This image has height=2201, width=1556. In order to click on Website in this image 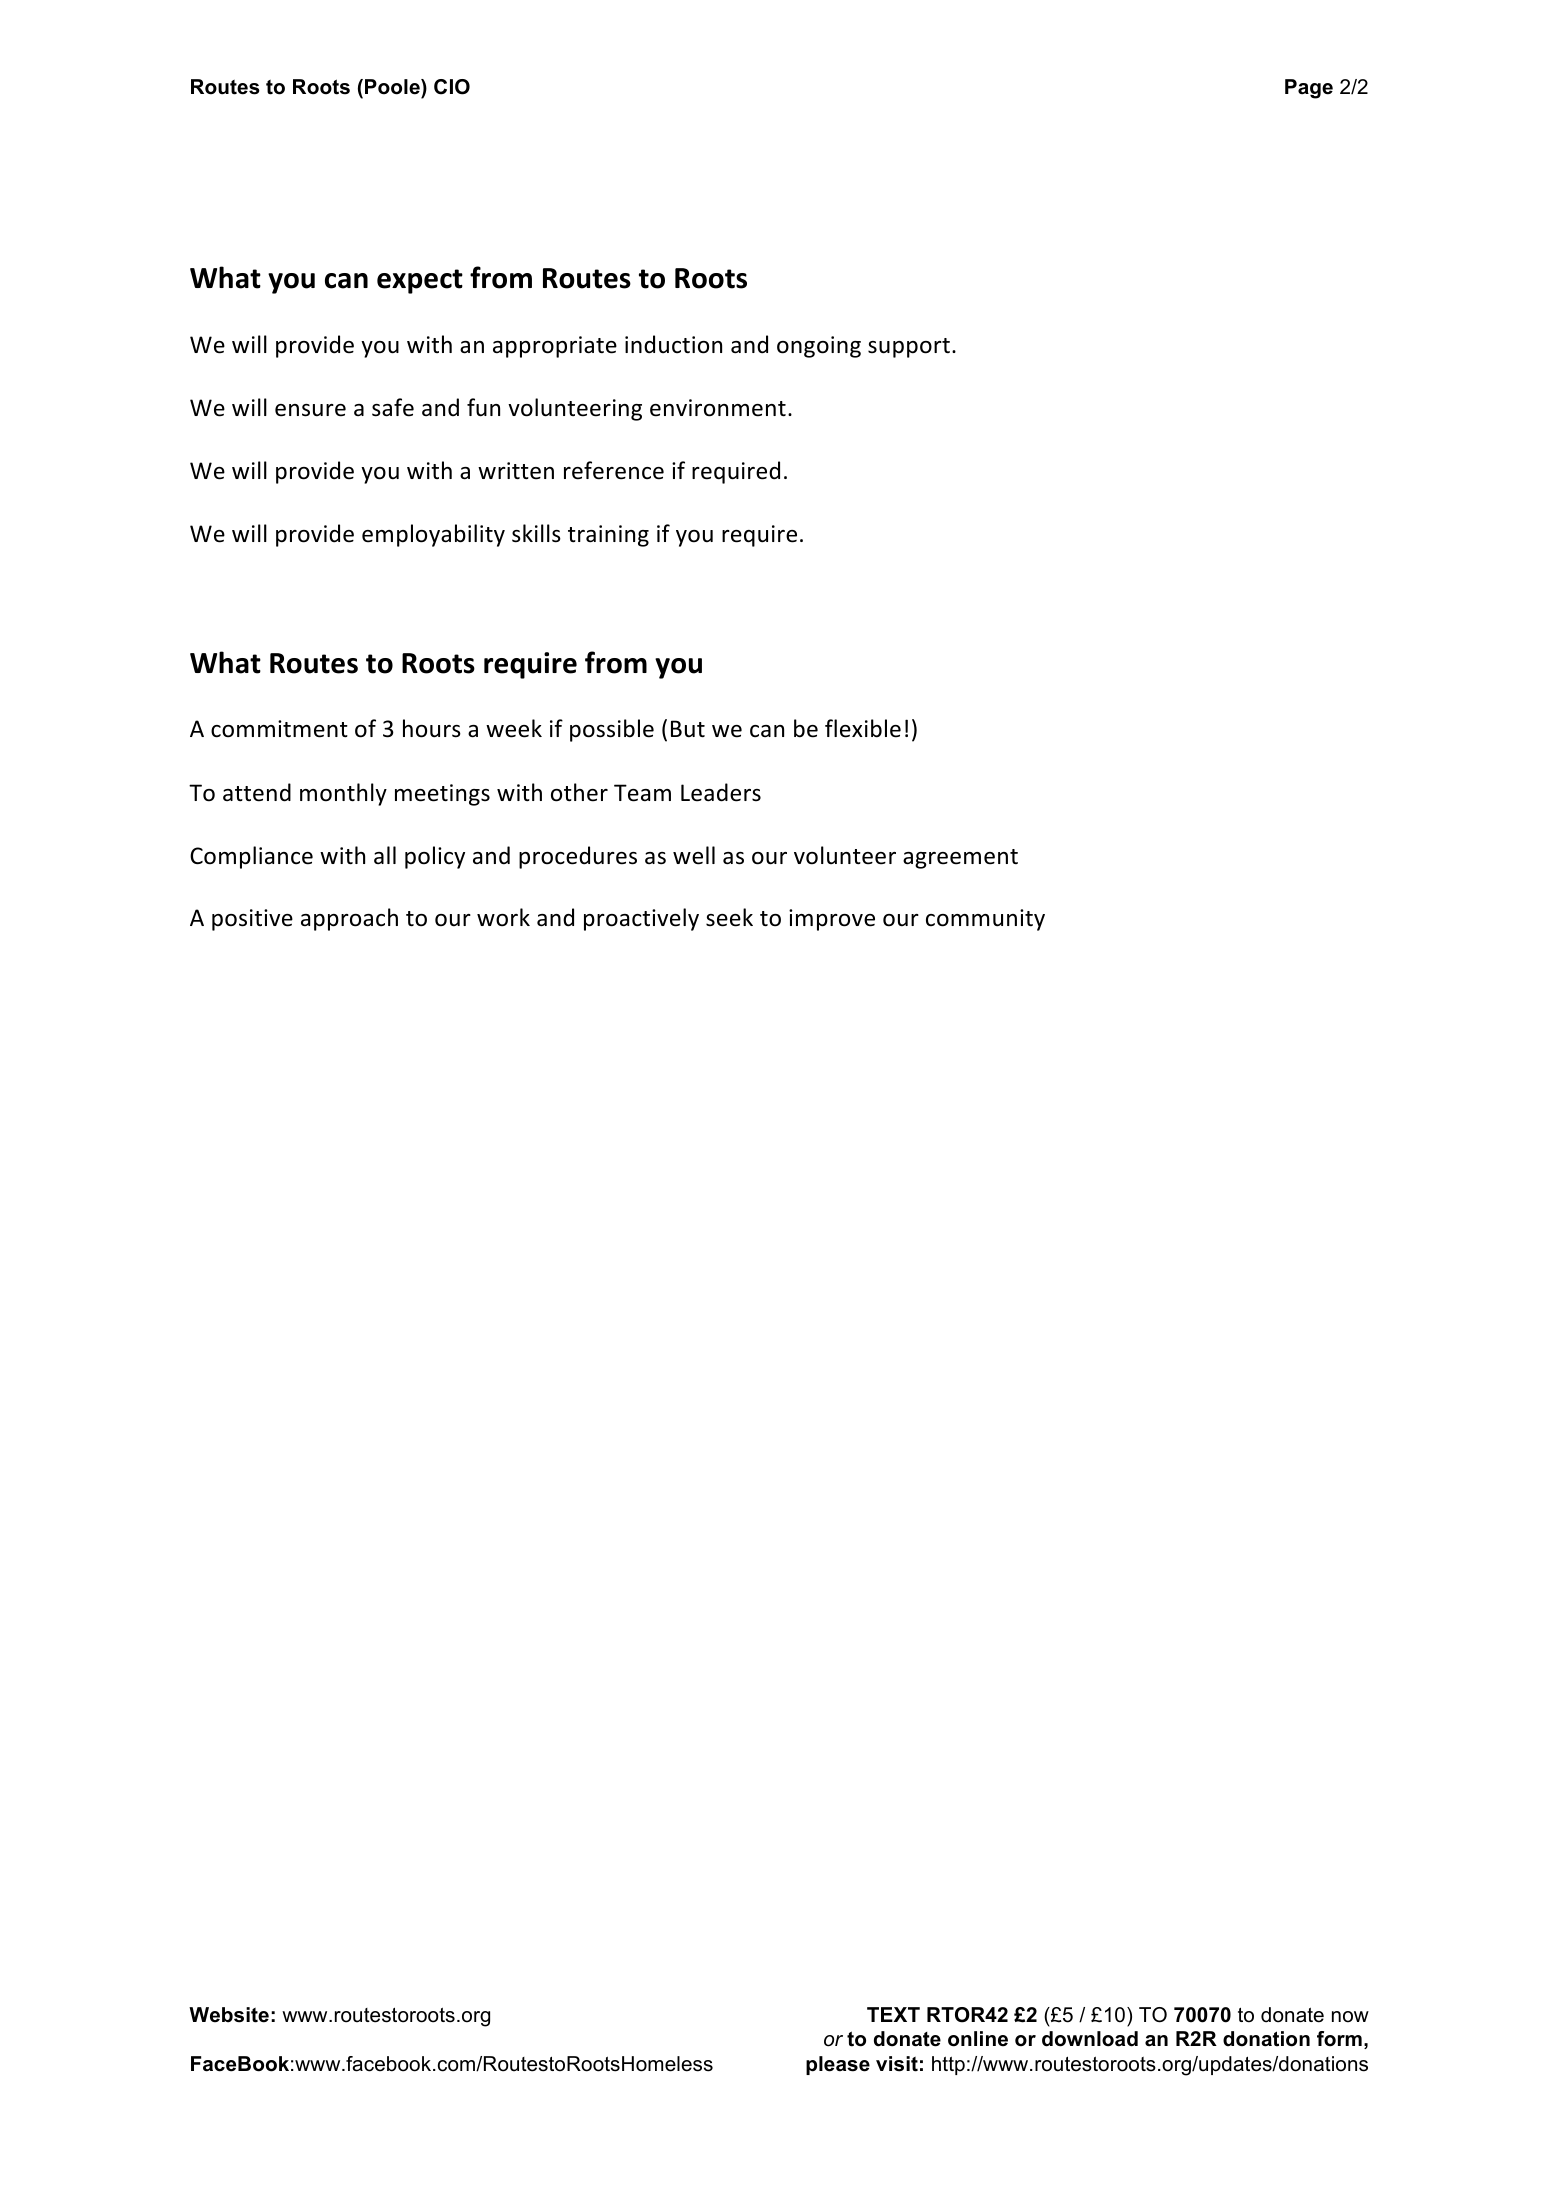, I will do `click(229, 2015)`.
